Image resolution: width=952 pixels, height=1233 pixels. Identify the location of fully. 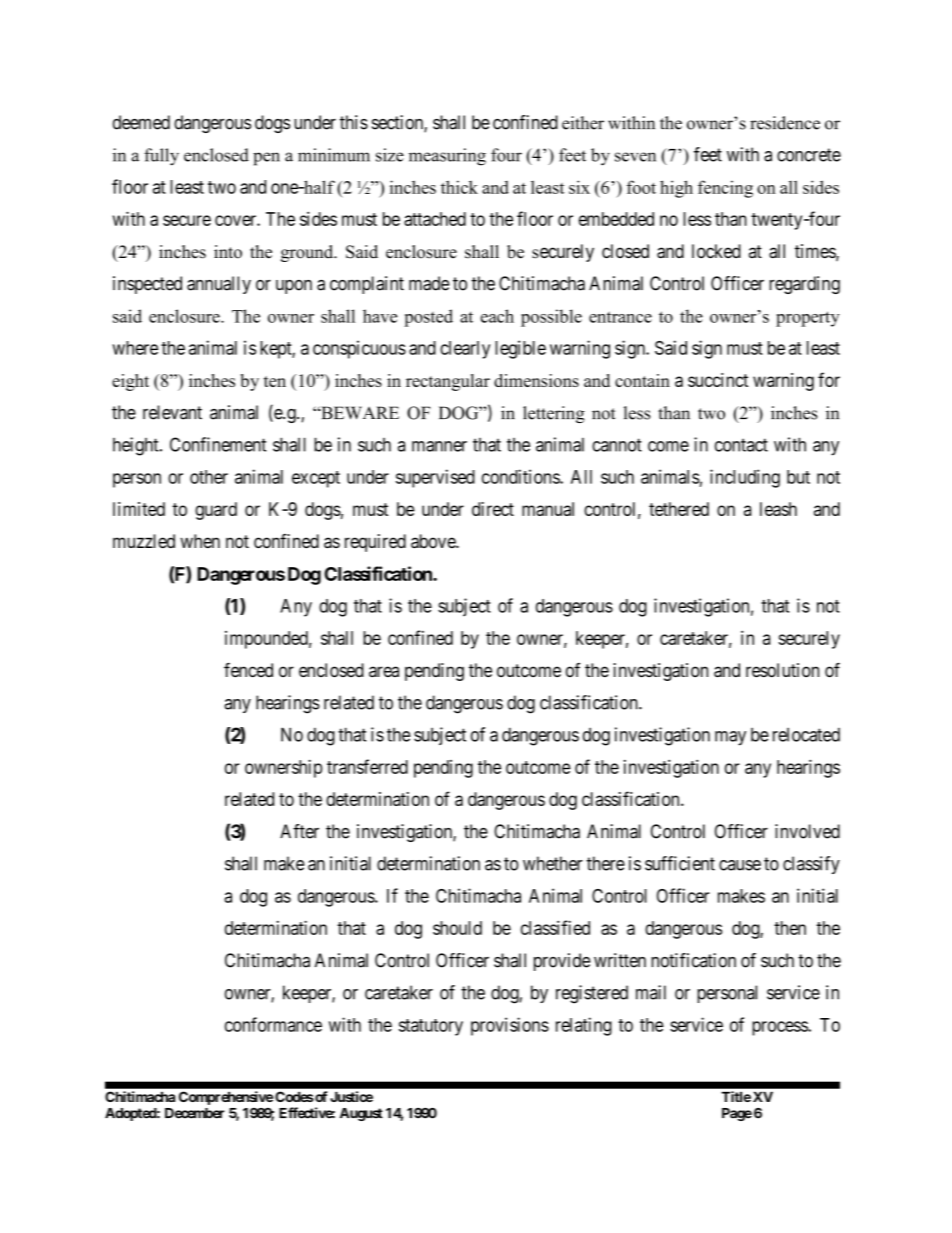
(161, 157).
